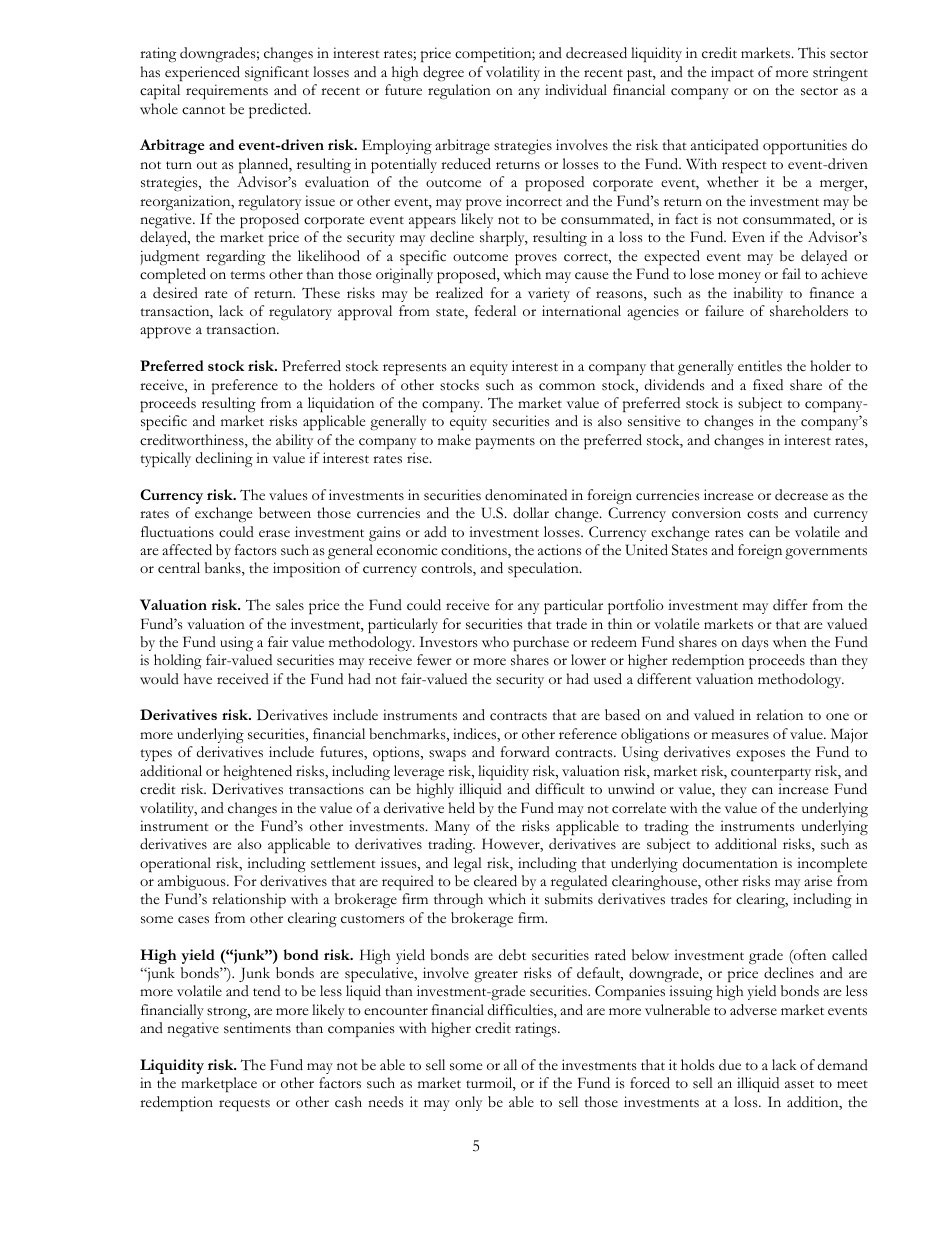 This image has height=1233, width=952. What do you see at coordinates (495, 310) in the image?
I see `federal` at bounding box center [495, 310].
